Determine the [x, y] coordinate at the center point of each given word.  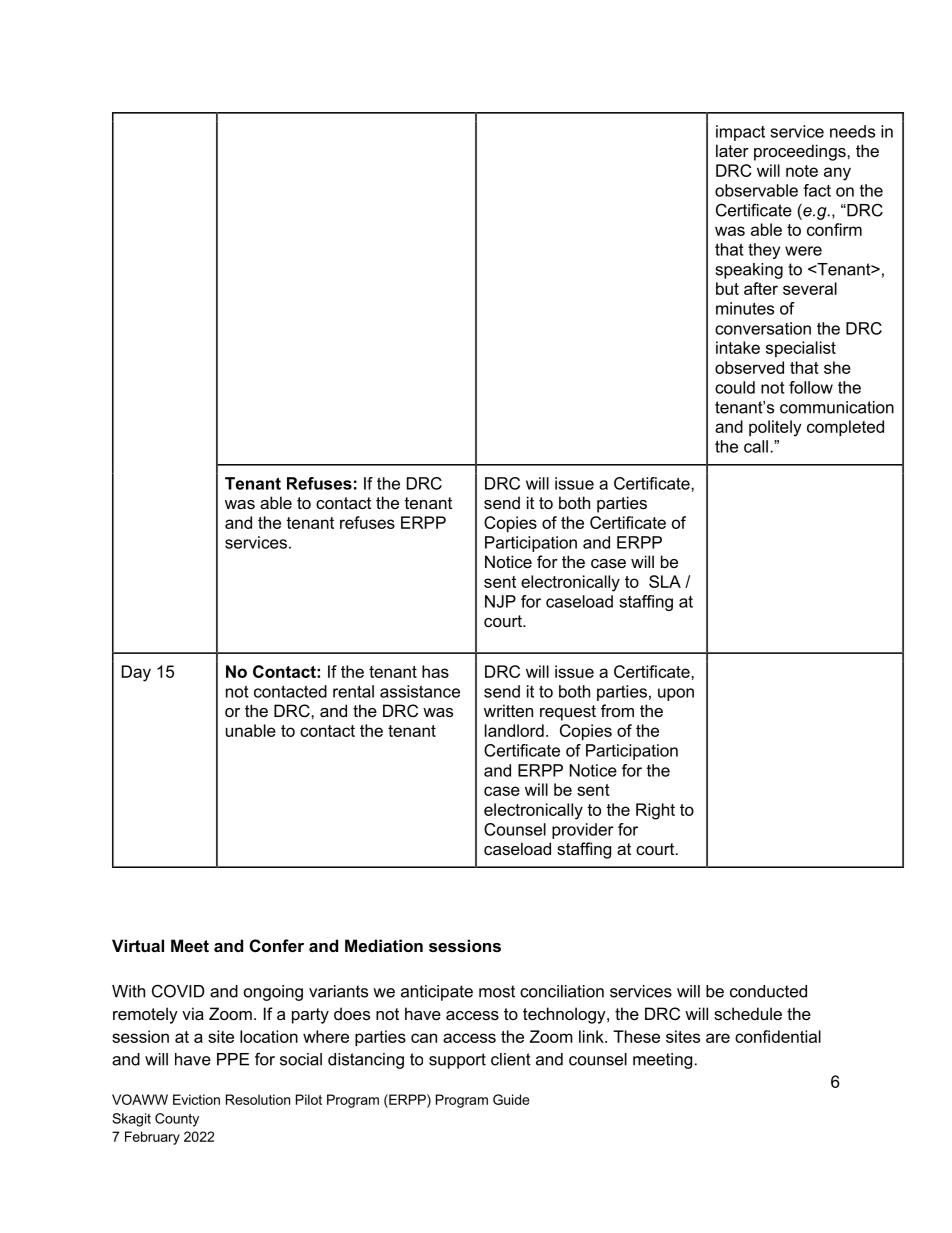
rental [353, 691]
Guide [511, 1099]
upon [676, 694]
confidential [778, 1036]
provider [583, 831]
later [732, 150]
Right [655, 811]
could [735, 387]
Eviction [196, 1099]
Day [136, 673]
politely [775, 428]
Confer [277, 945]
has [435, 671]
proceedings [801, 152]
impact [740, 133]
